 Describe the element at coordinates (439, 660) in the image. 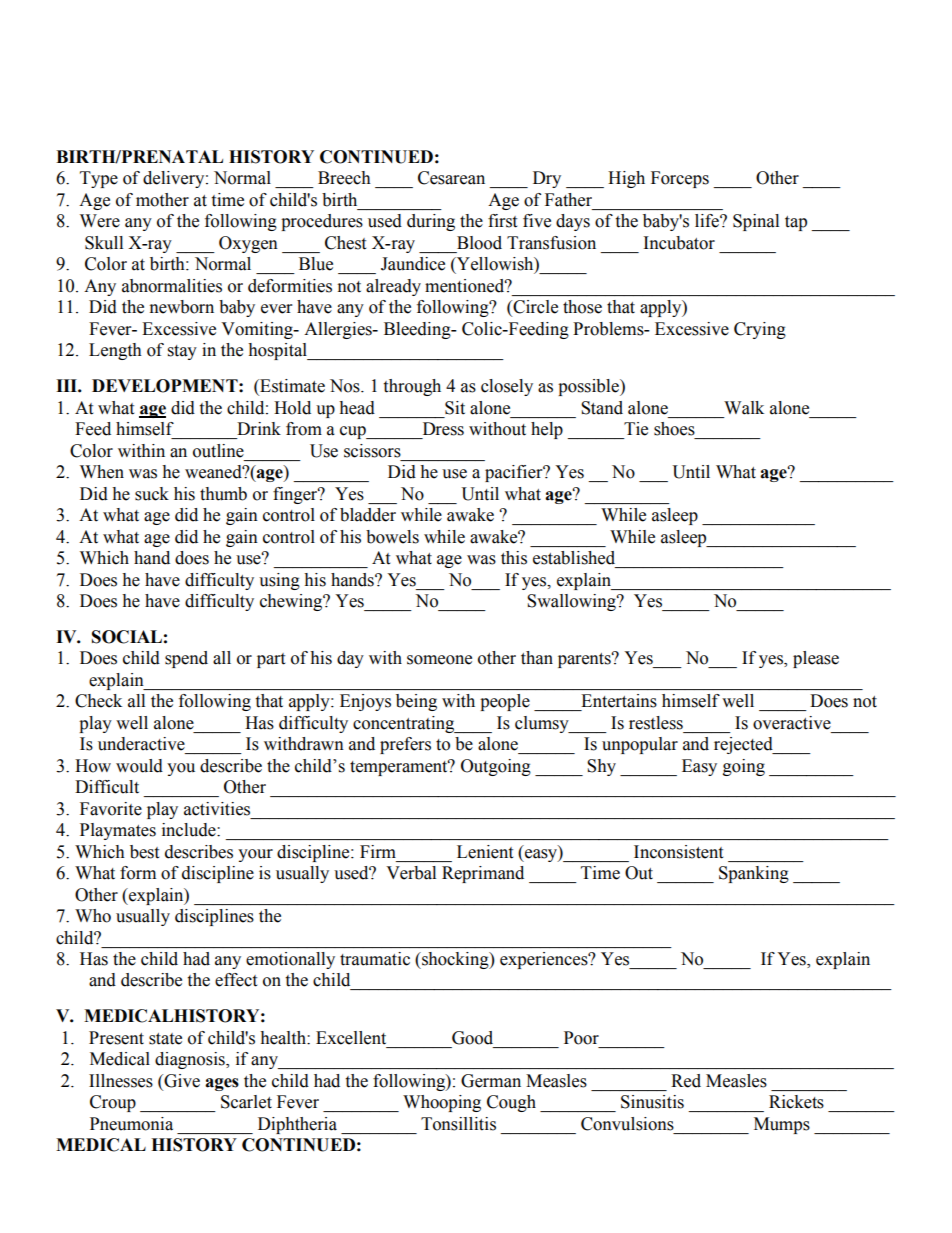

I see `someone` at that location.
